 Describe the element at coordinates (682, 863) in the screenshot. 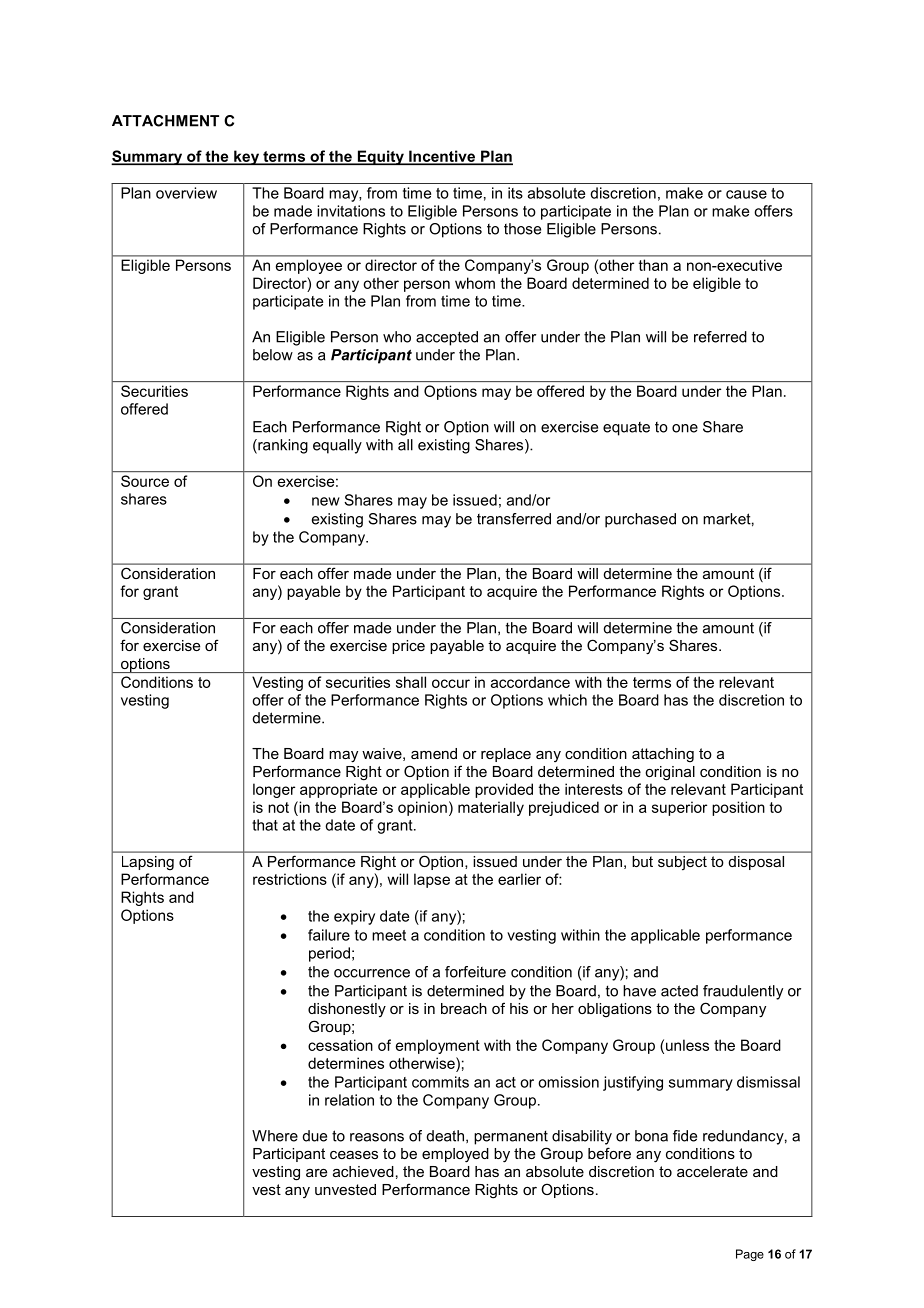

I see `subject` at that location.
